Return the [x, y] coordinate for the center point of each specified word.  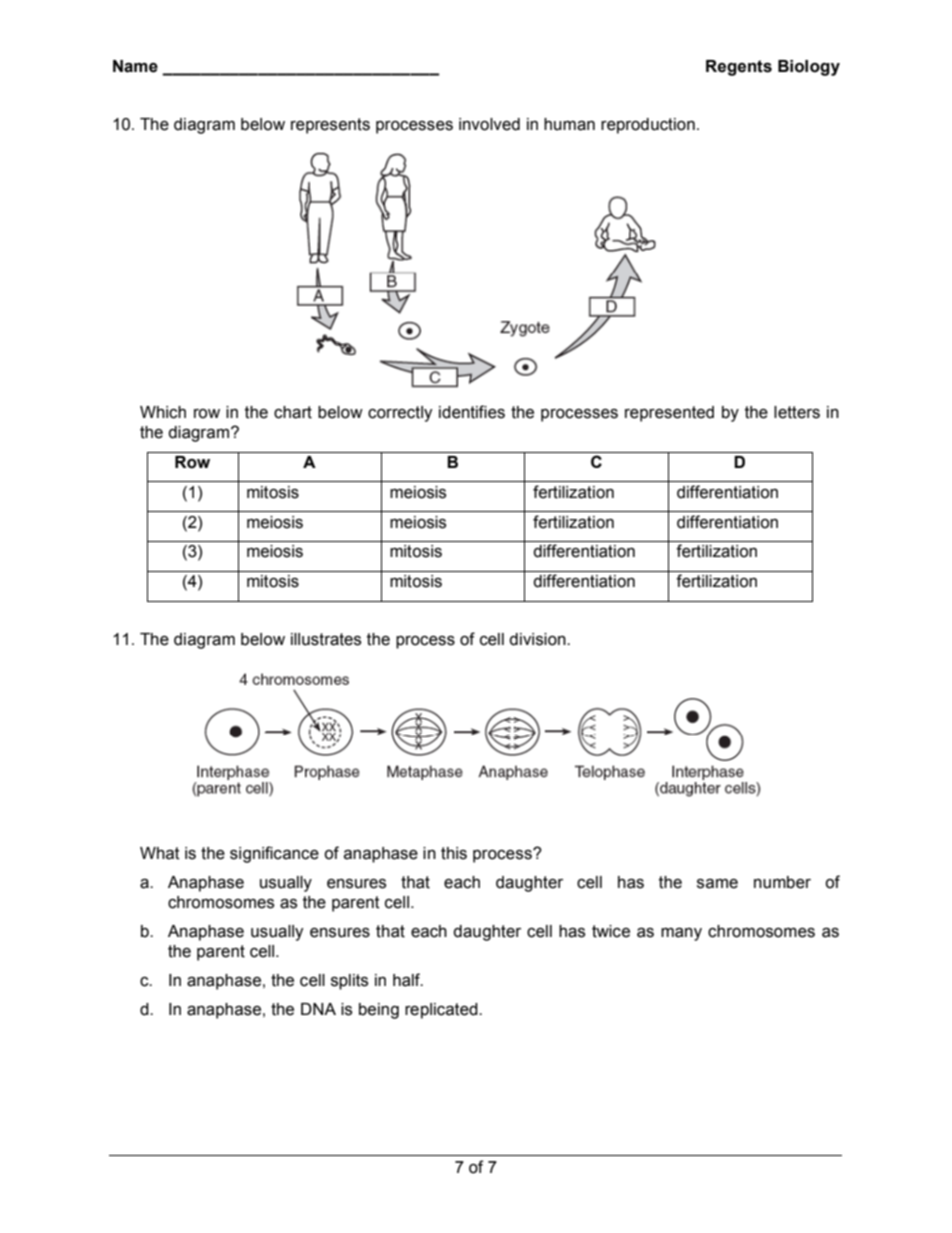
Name [135, 66]
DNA [318, 1009]
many [681, 934]
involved [489, 124]
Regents [739, 68]
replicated [442, 1011]
